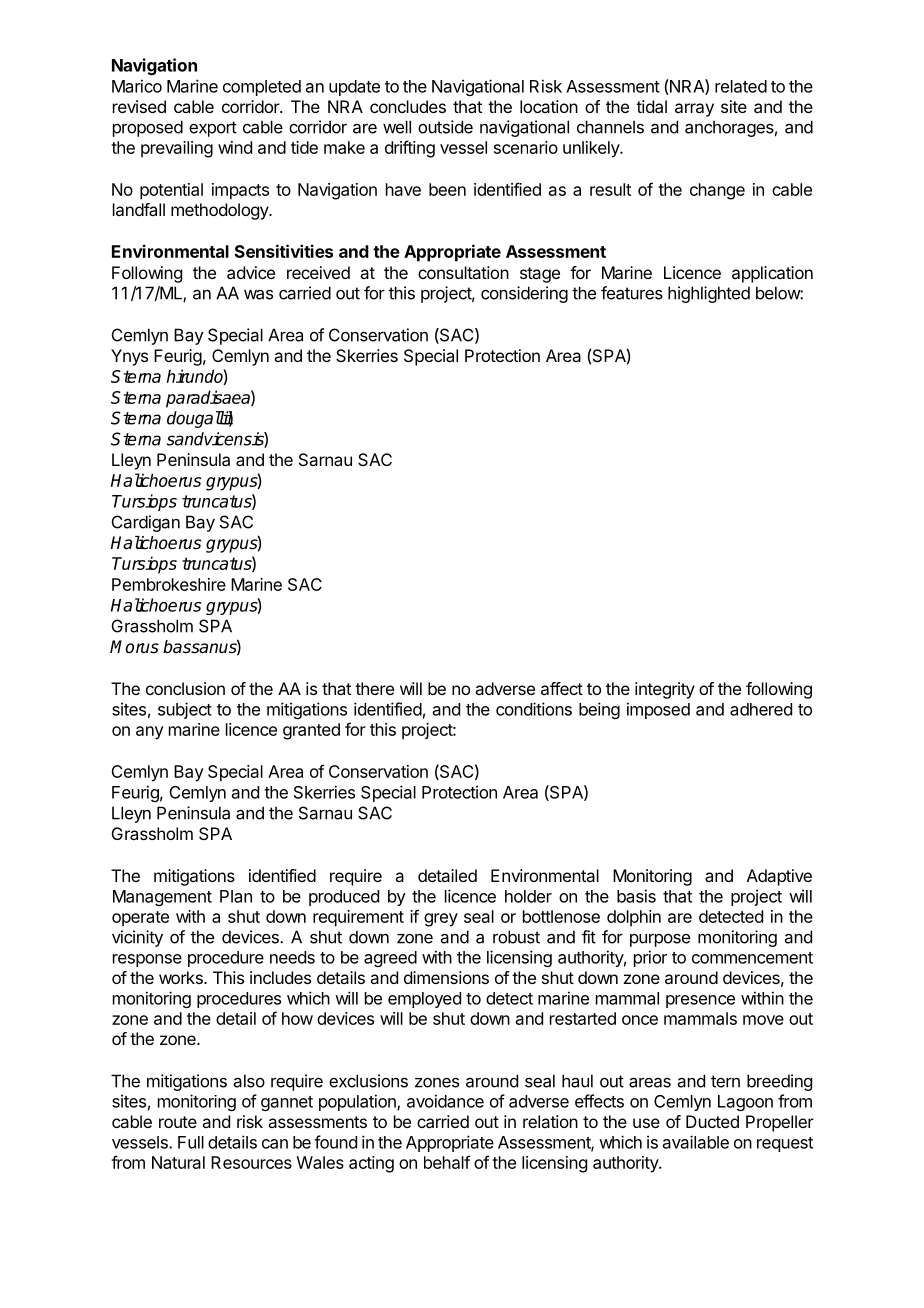  What do you see at coordinates (709, 294) in the screenshot?
I see `highlighted` at bounding box center [709, 294].
